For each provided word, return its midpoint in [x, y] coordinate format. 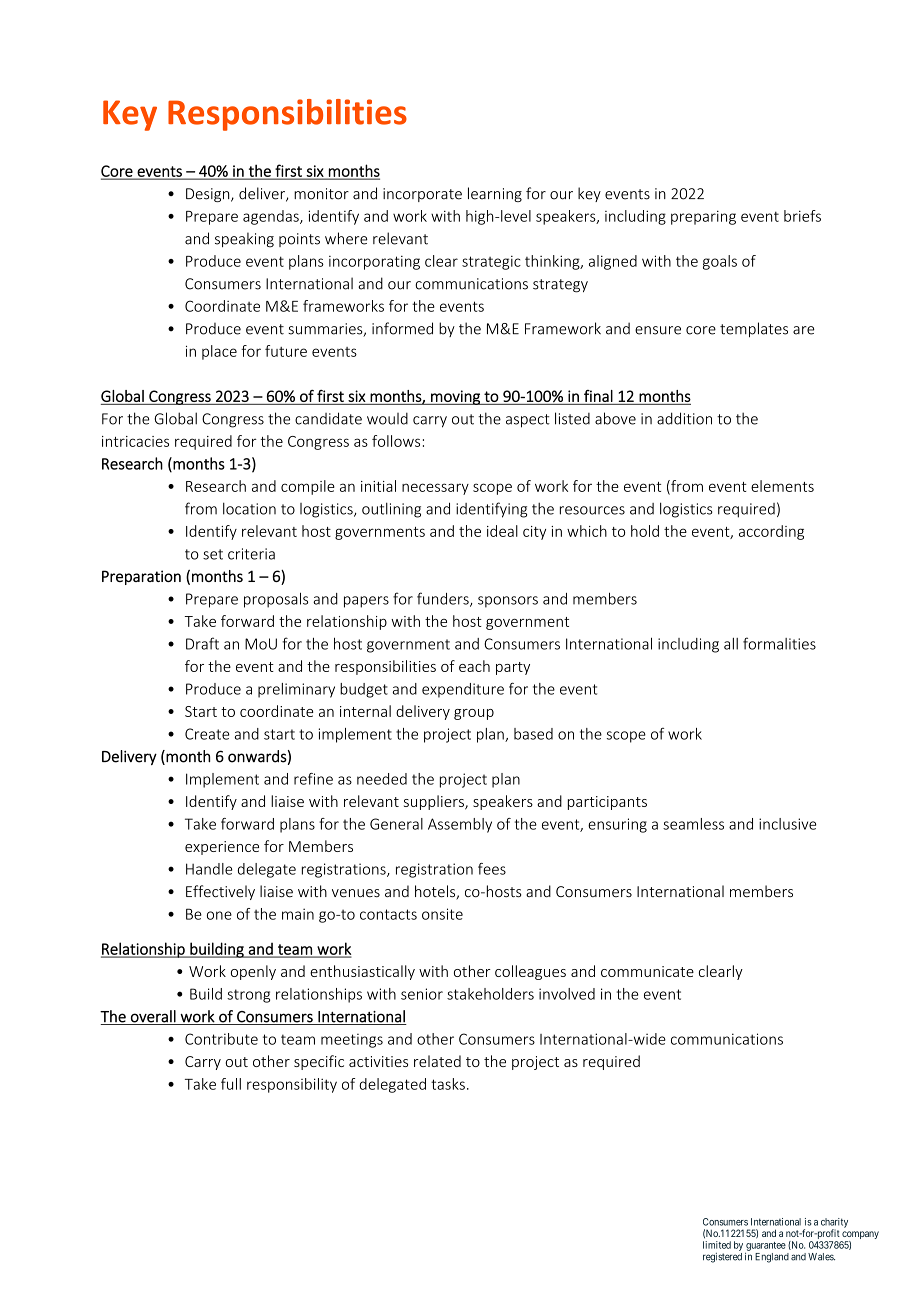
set [213, 554]
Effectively [220, 892]
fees [492, 869]
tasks [448, 1084]
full [231, 1084]
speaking [244, 240]
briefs [802, 216]
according [771, 532]
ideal [502, 531]
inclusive [787, 824]
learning [495, 194]
